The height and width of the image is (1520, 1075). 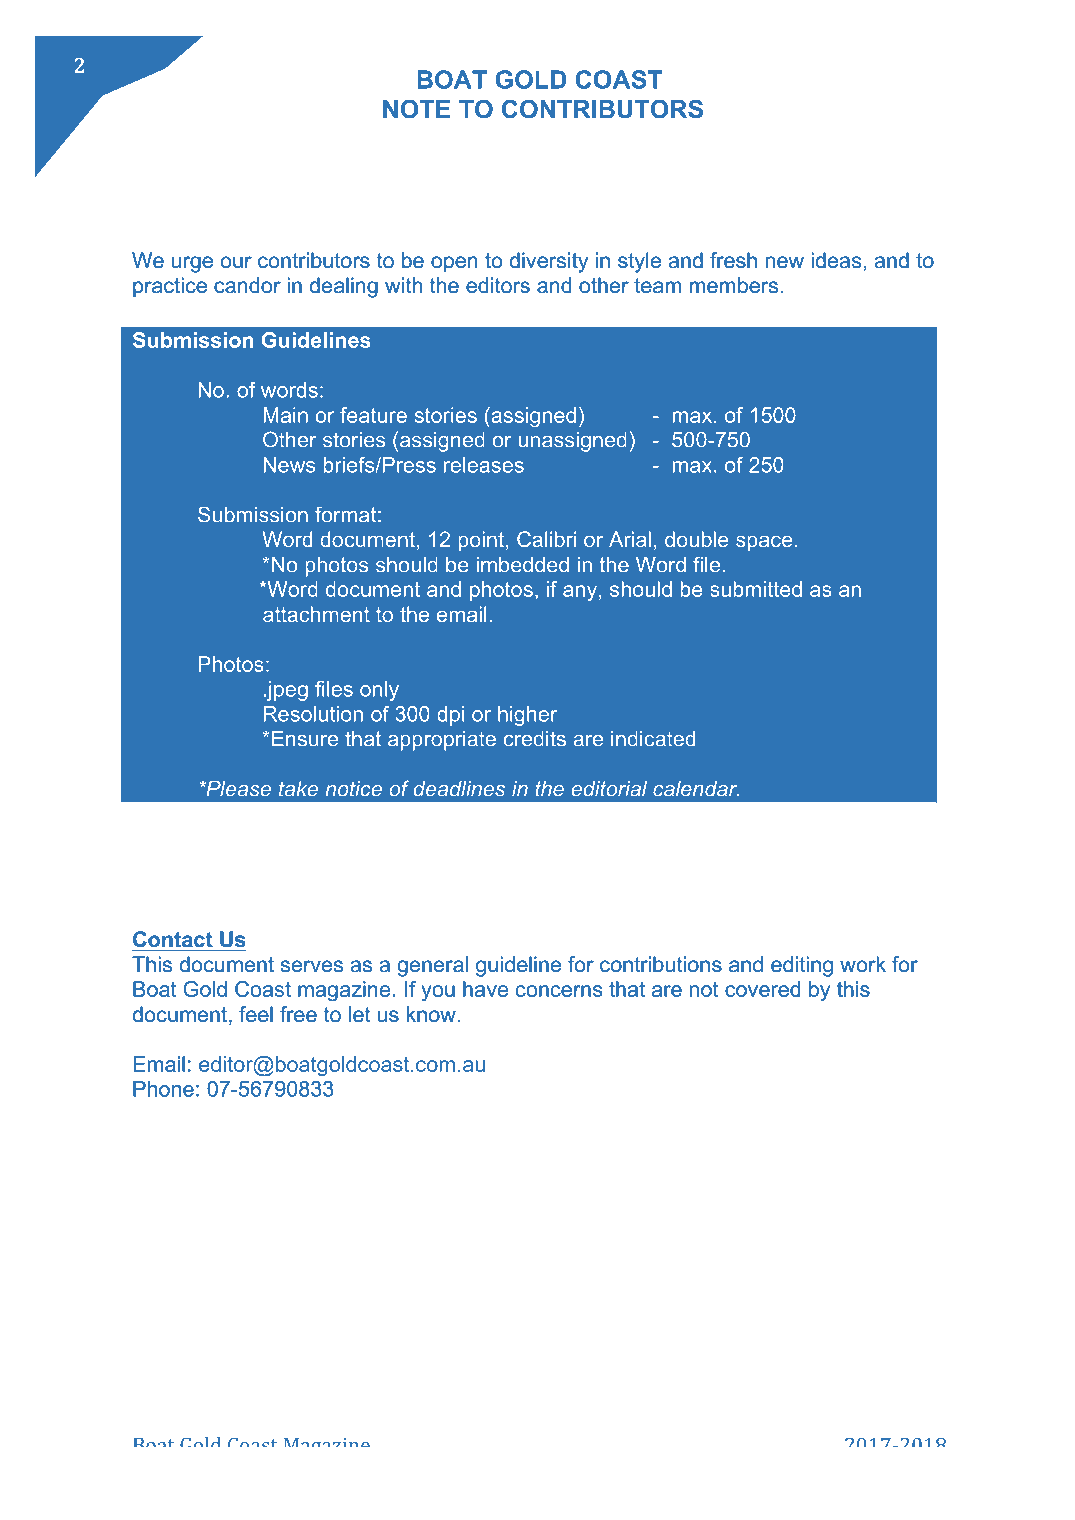 I want to click on Main, so click(x=285, y=415).
